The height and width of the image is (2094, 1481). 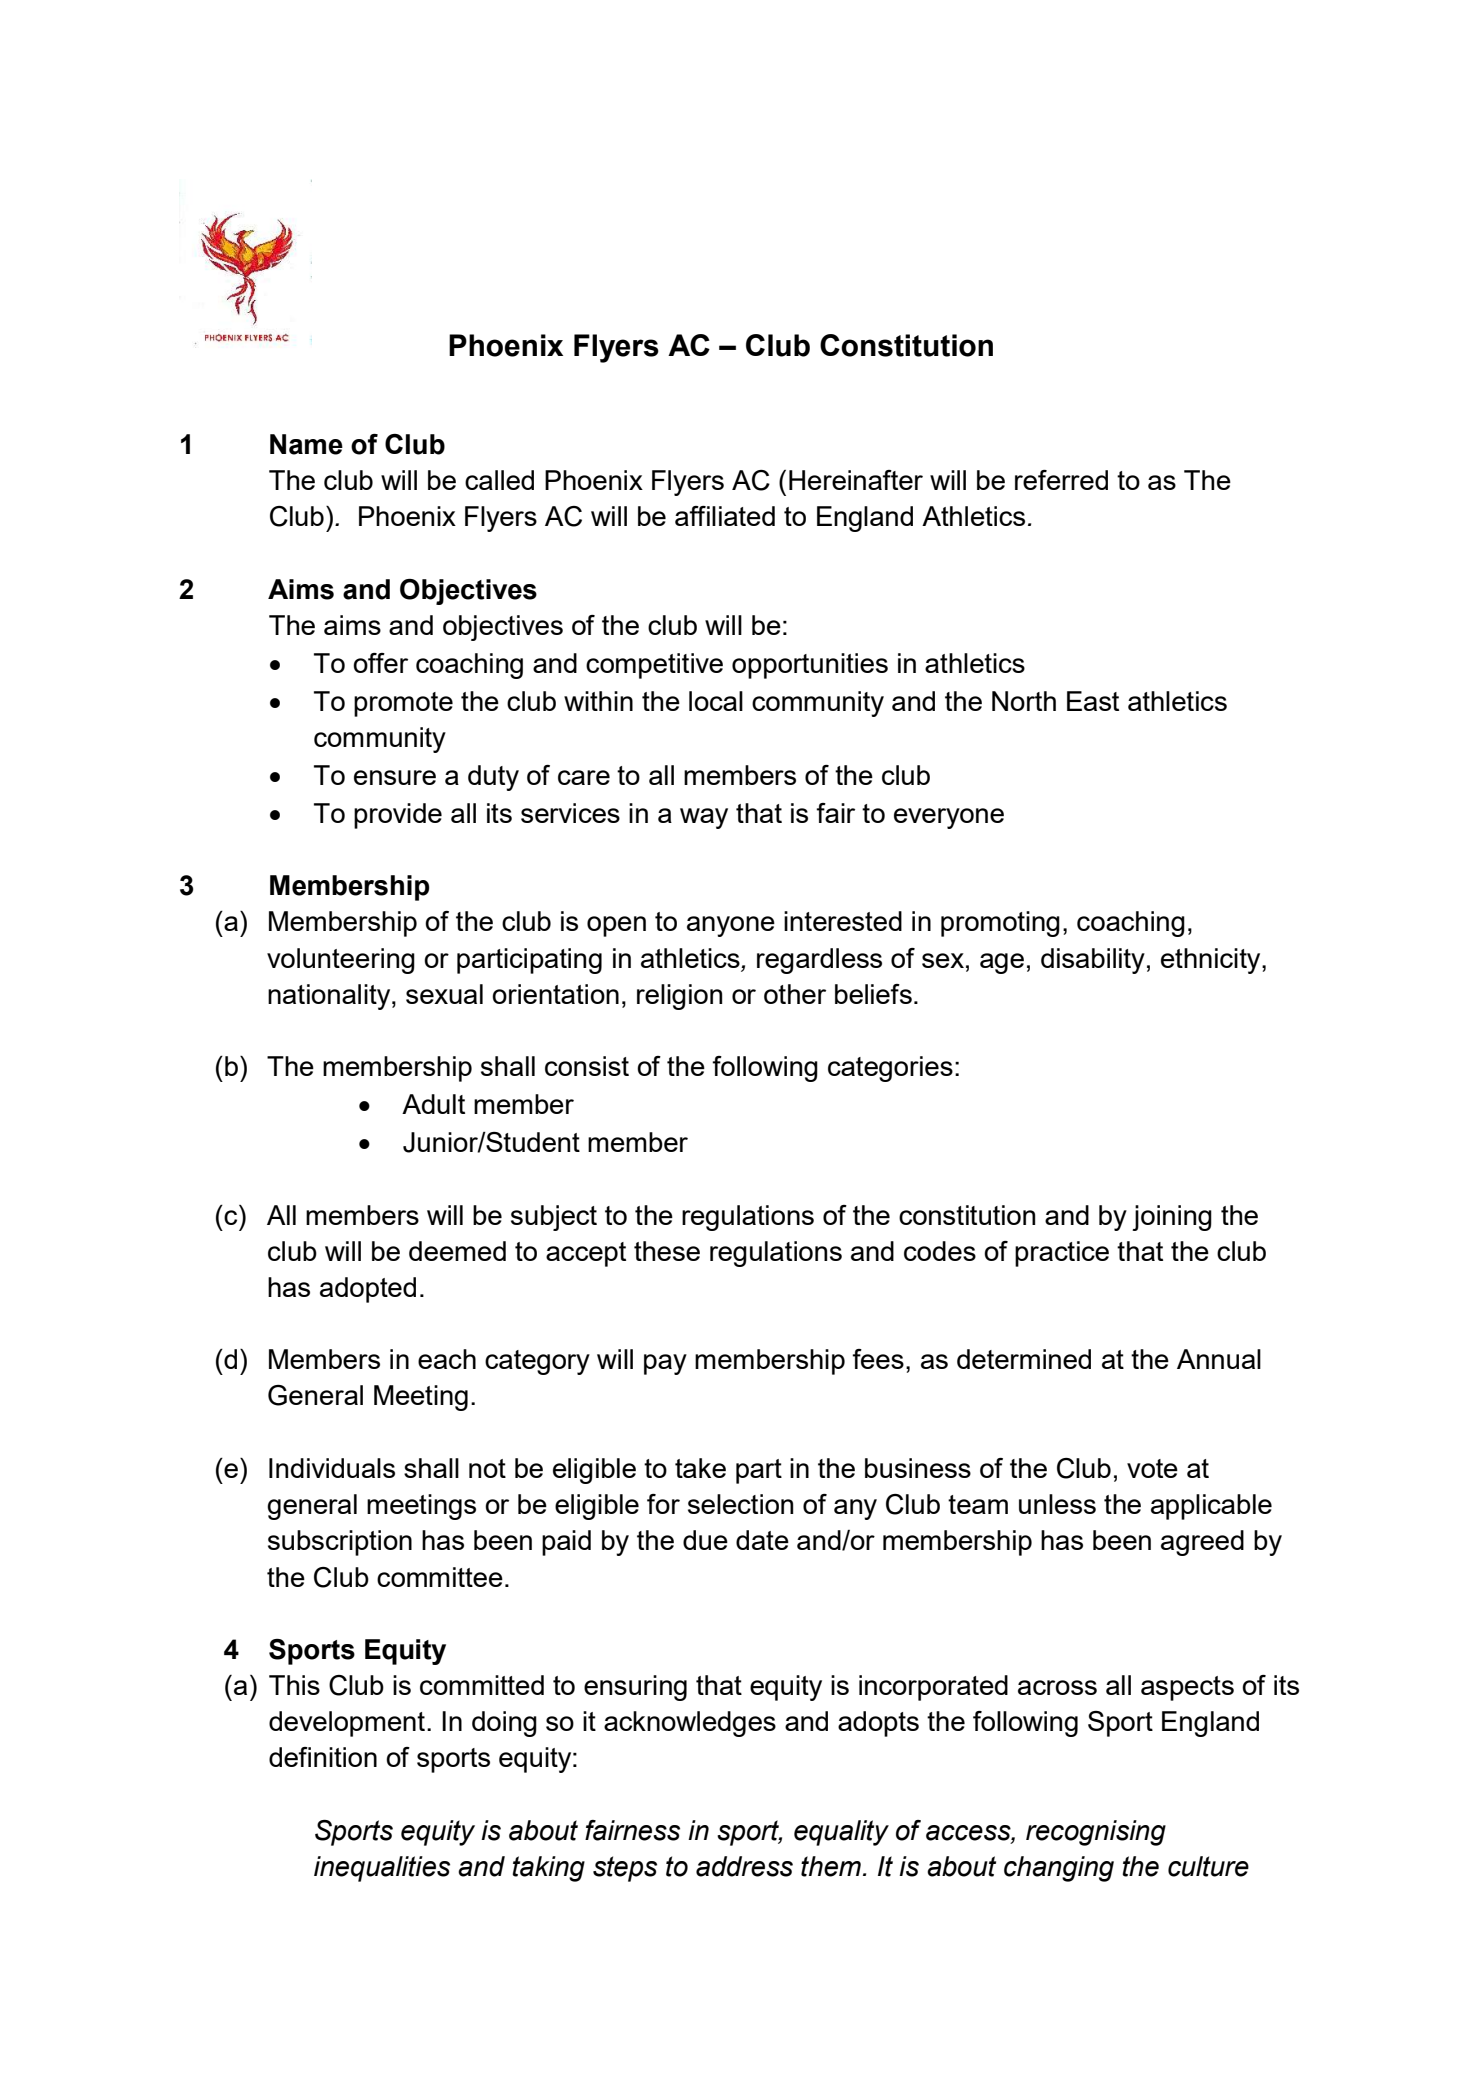 What do you see at coordinates (499, 480) in the image?
I see `called` at bounding box center [499, 480].
